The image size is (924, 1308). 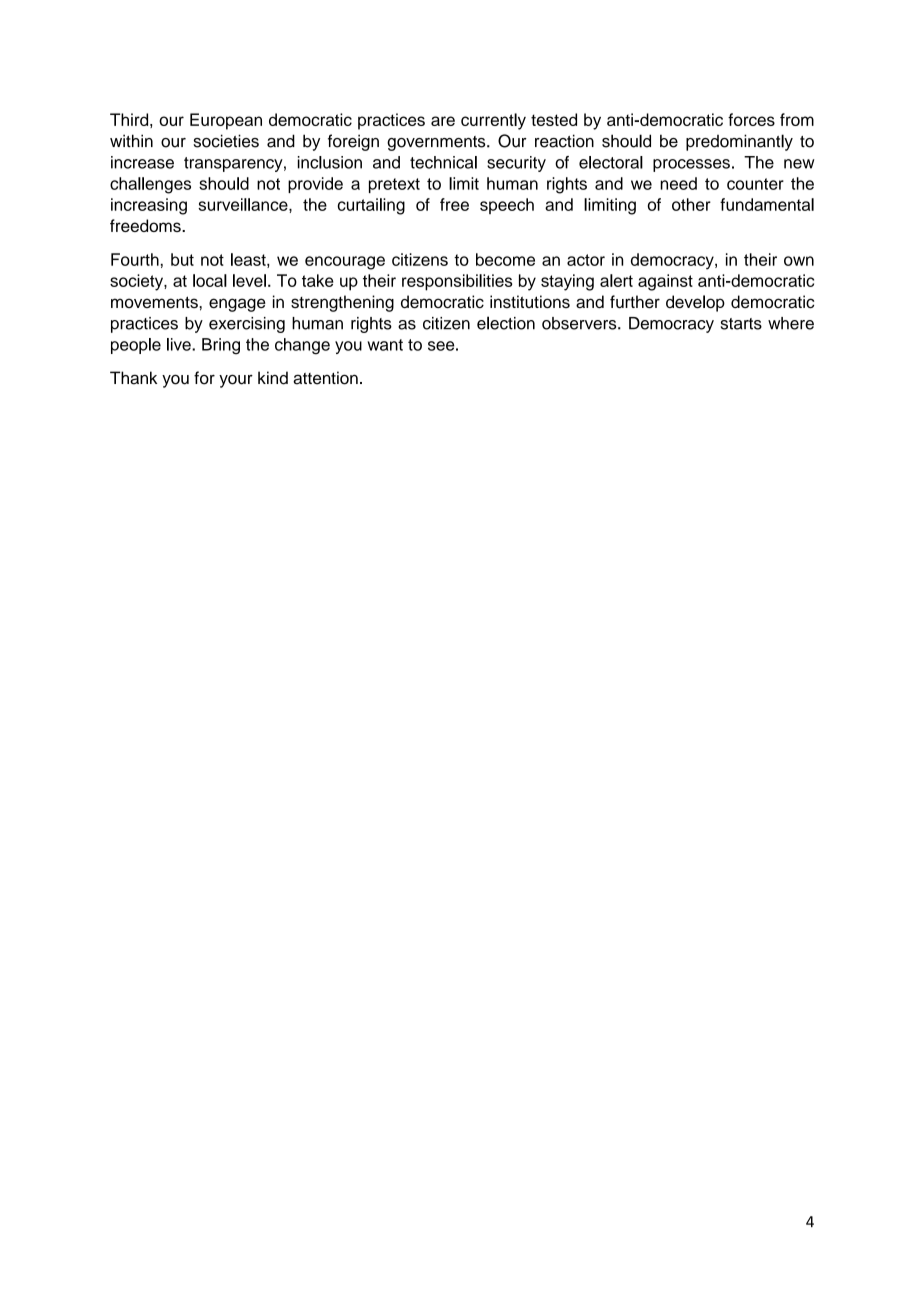 What do you see at coordinates (751, 119) in the screenshot?
I see `forces` at bounding box center [751, 119].
